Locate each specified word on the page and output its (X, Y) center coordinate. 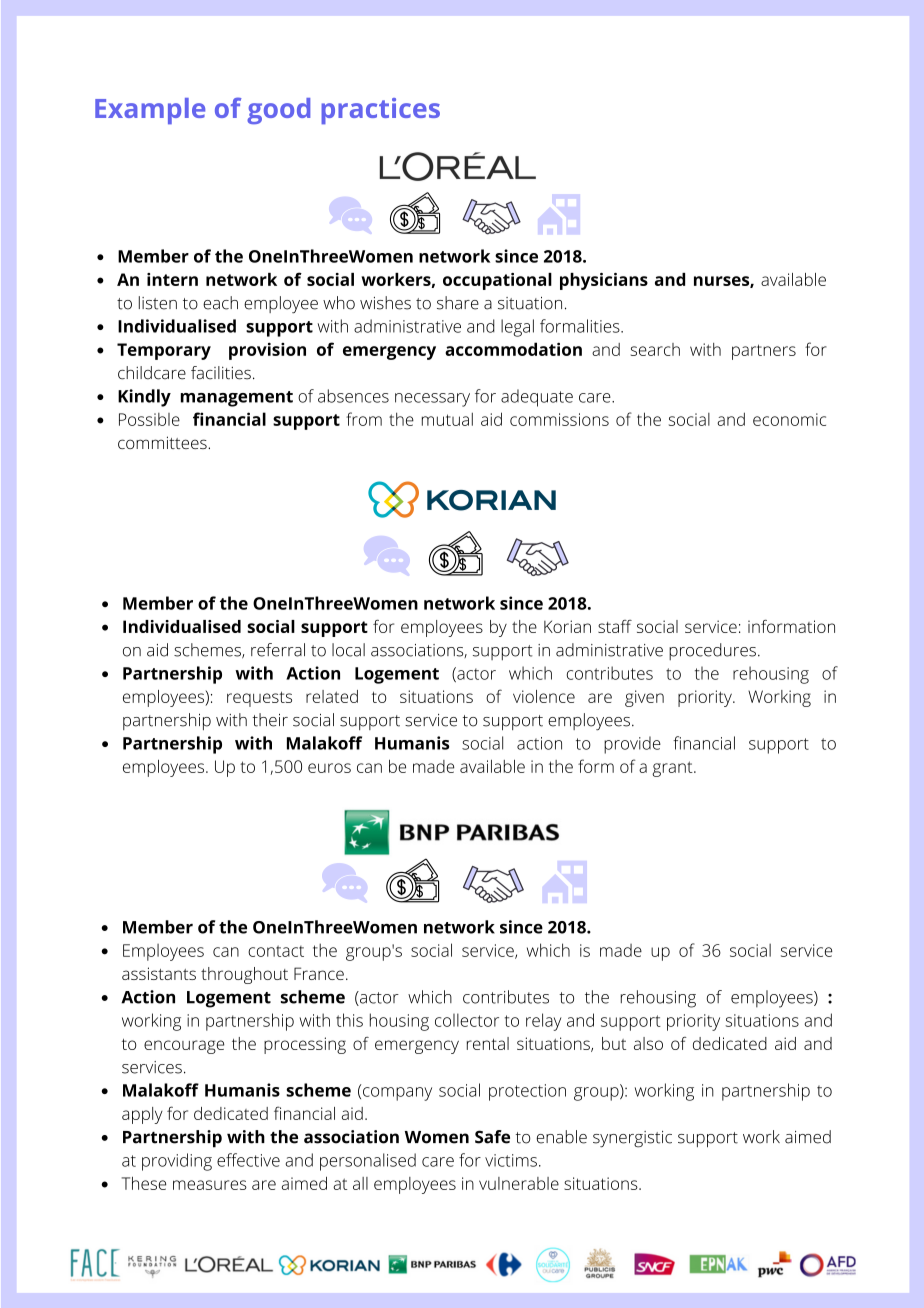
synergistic (632, 1139)
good (278, 111)
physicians (604, 281)
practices (380, 111)
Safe (492, 1137)
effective (248, 1160)
